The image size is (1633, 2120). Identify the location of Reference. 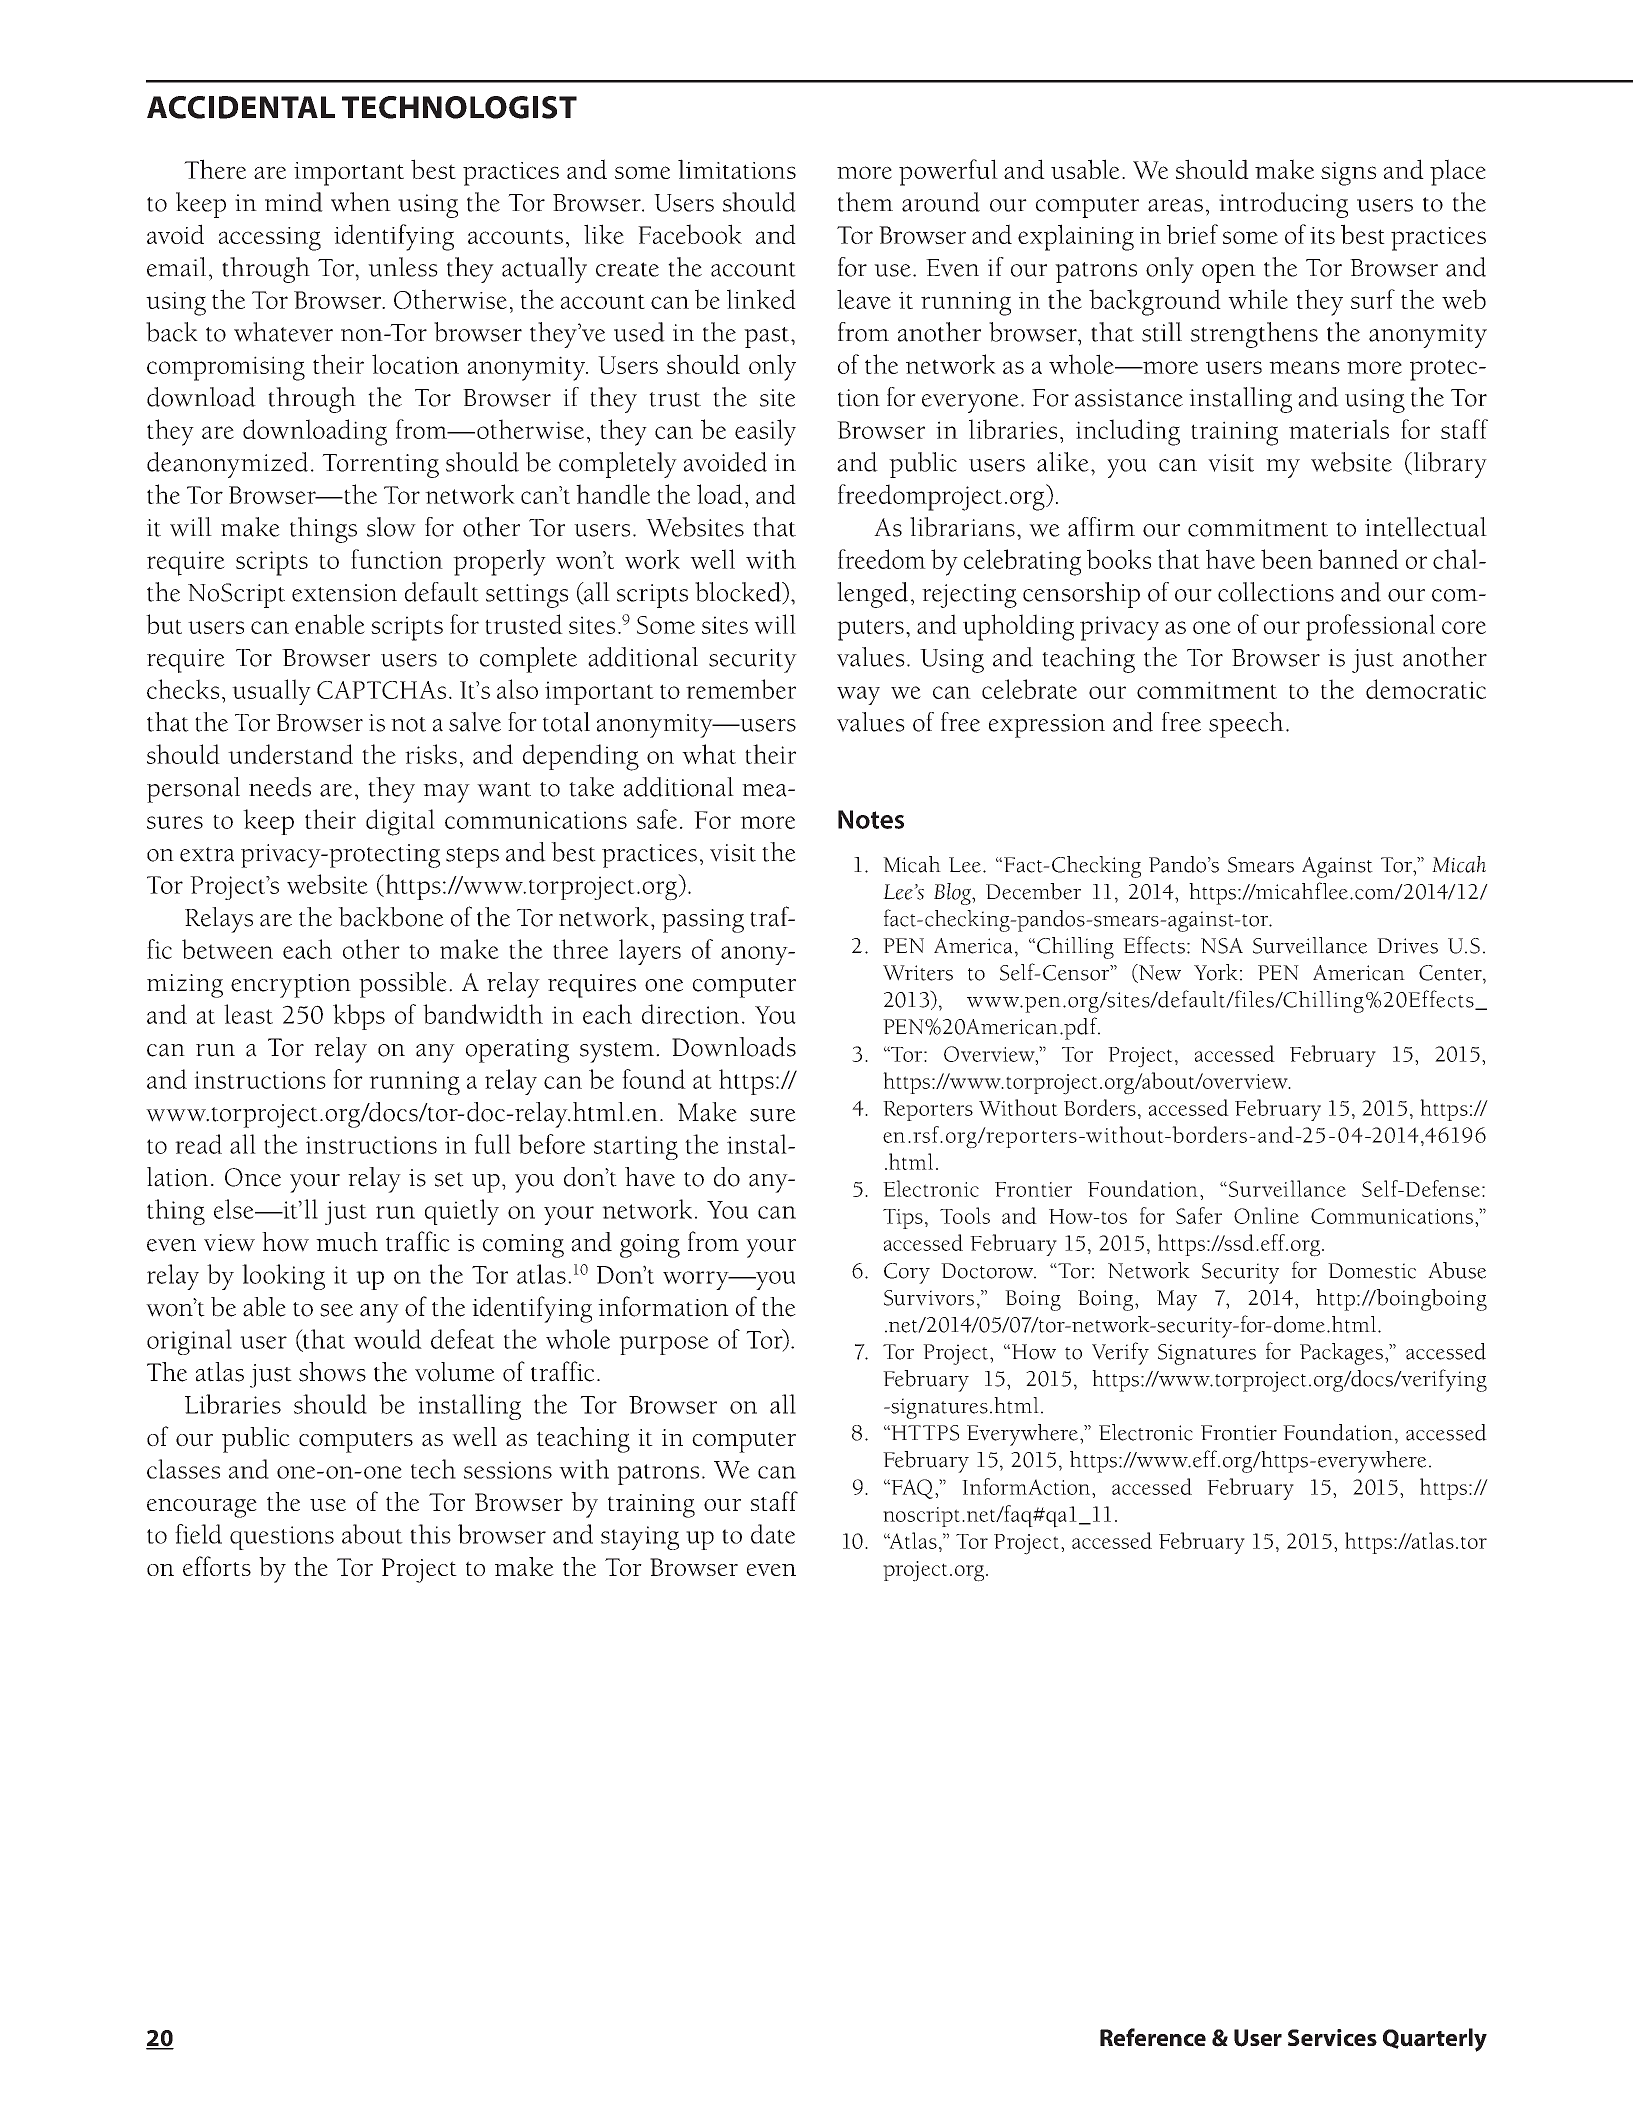
(1153, 2037).
